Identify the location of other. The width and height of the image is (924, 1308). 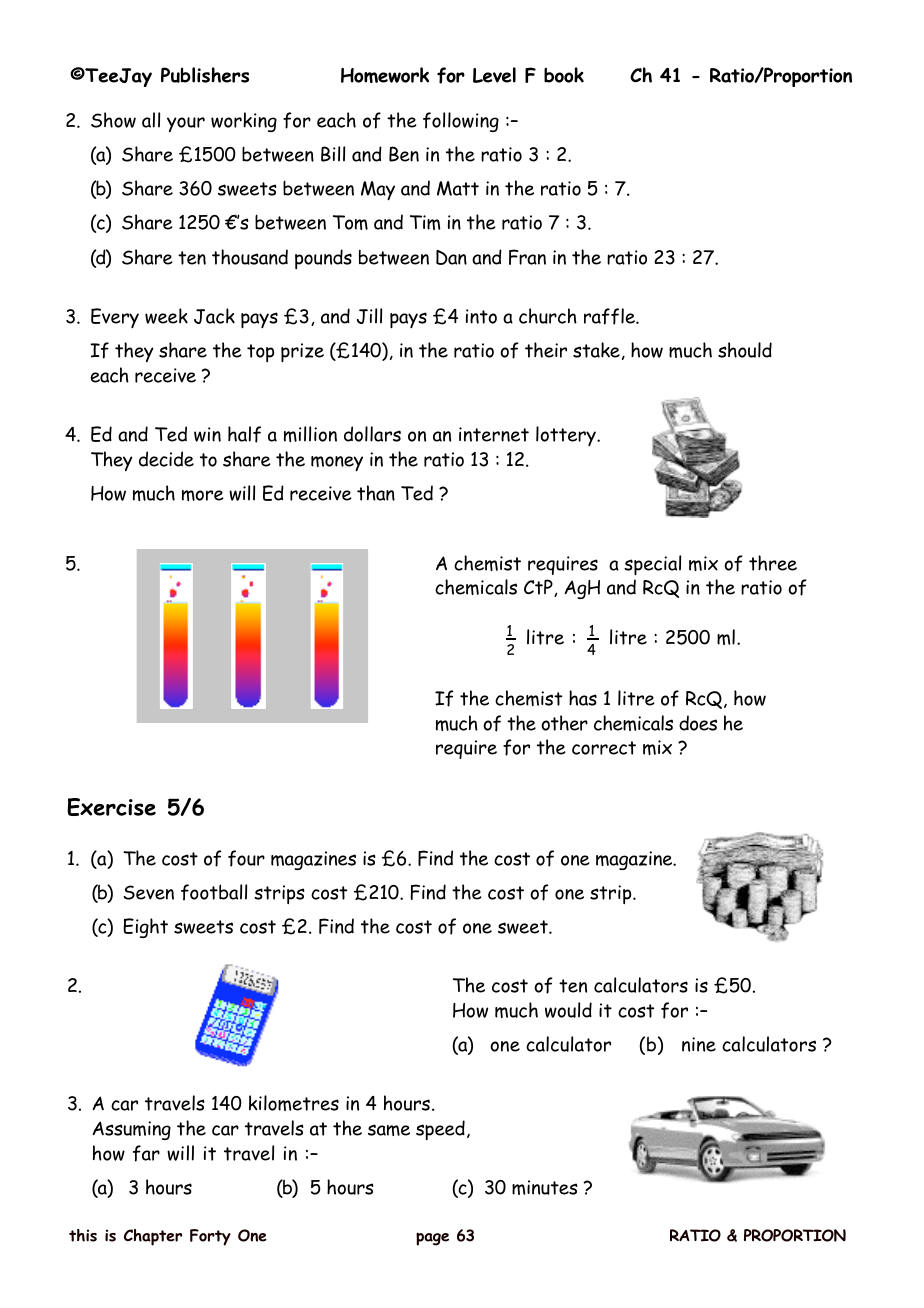
(564, 723).
